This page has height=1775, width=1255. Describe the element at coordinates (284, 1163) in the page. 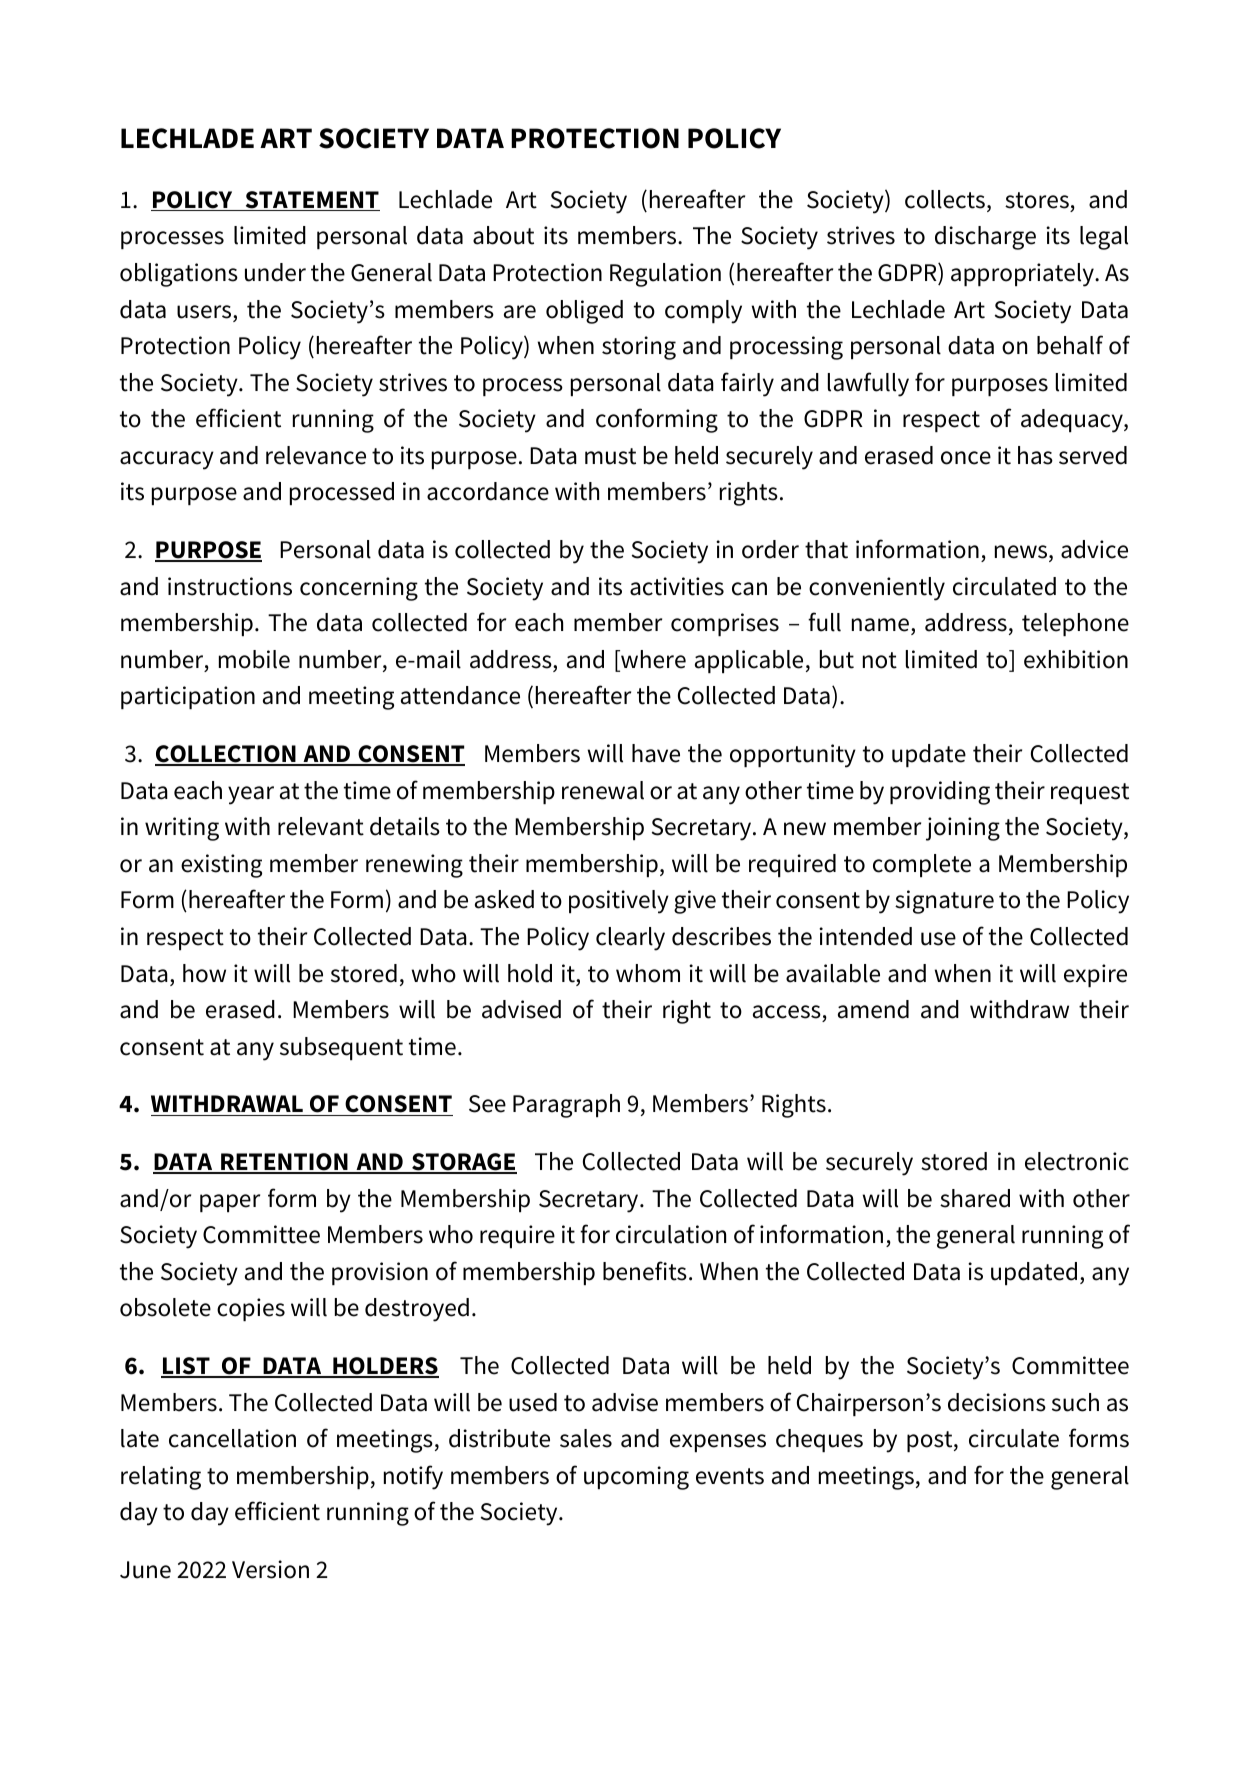

I see `RETENTION` at that location.
